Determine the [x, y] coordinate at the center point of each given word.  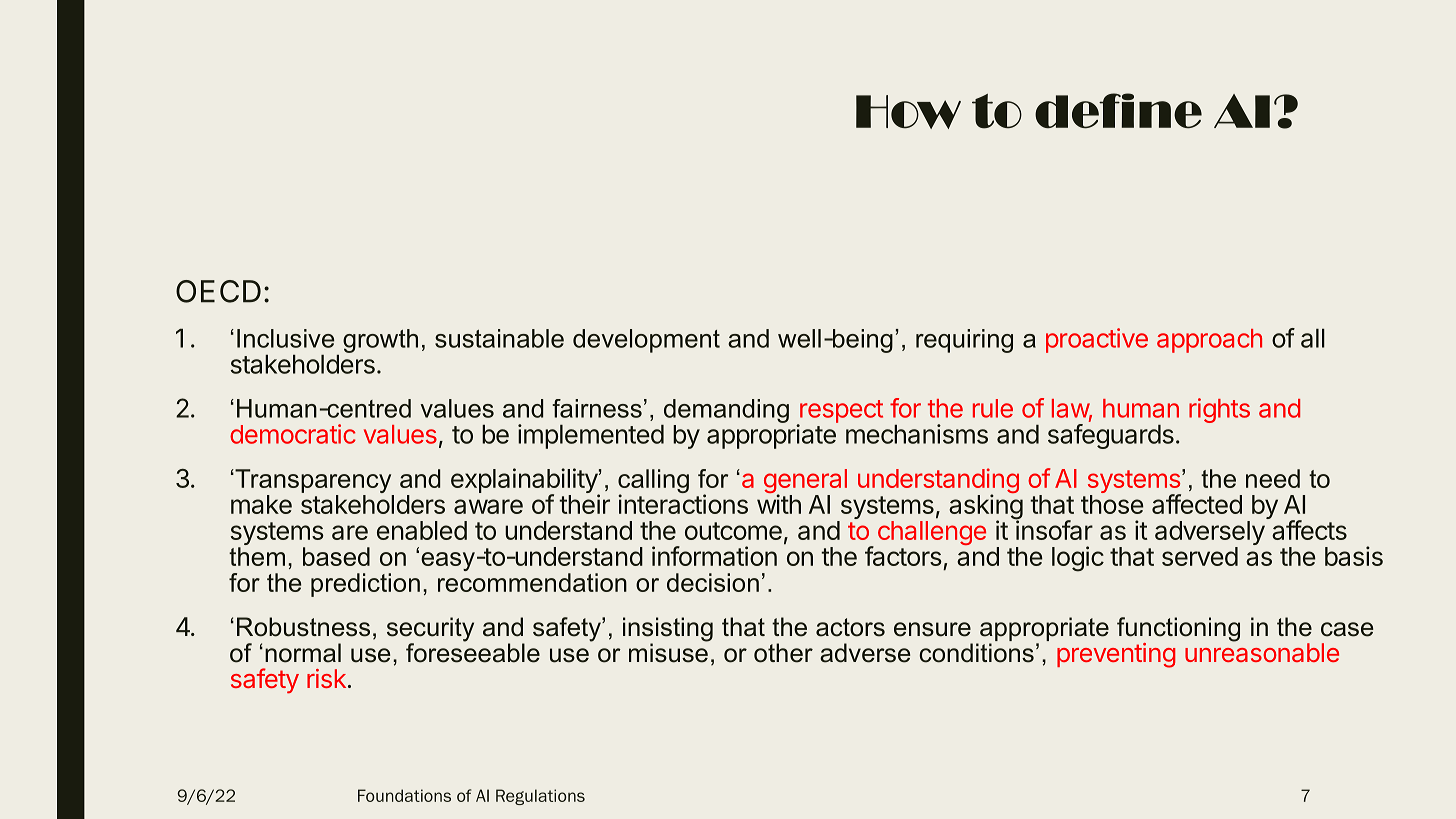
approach [1209, 341]
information [714, 556]
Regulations [540, 797]
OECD [218, 291]
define [1118, 111]
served [1200, 556]
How [908, 112]
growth [380, 341]
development [646, 341]
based [336, 556]
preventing [1116, 655]
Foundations [404, 795]
